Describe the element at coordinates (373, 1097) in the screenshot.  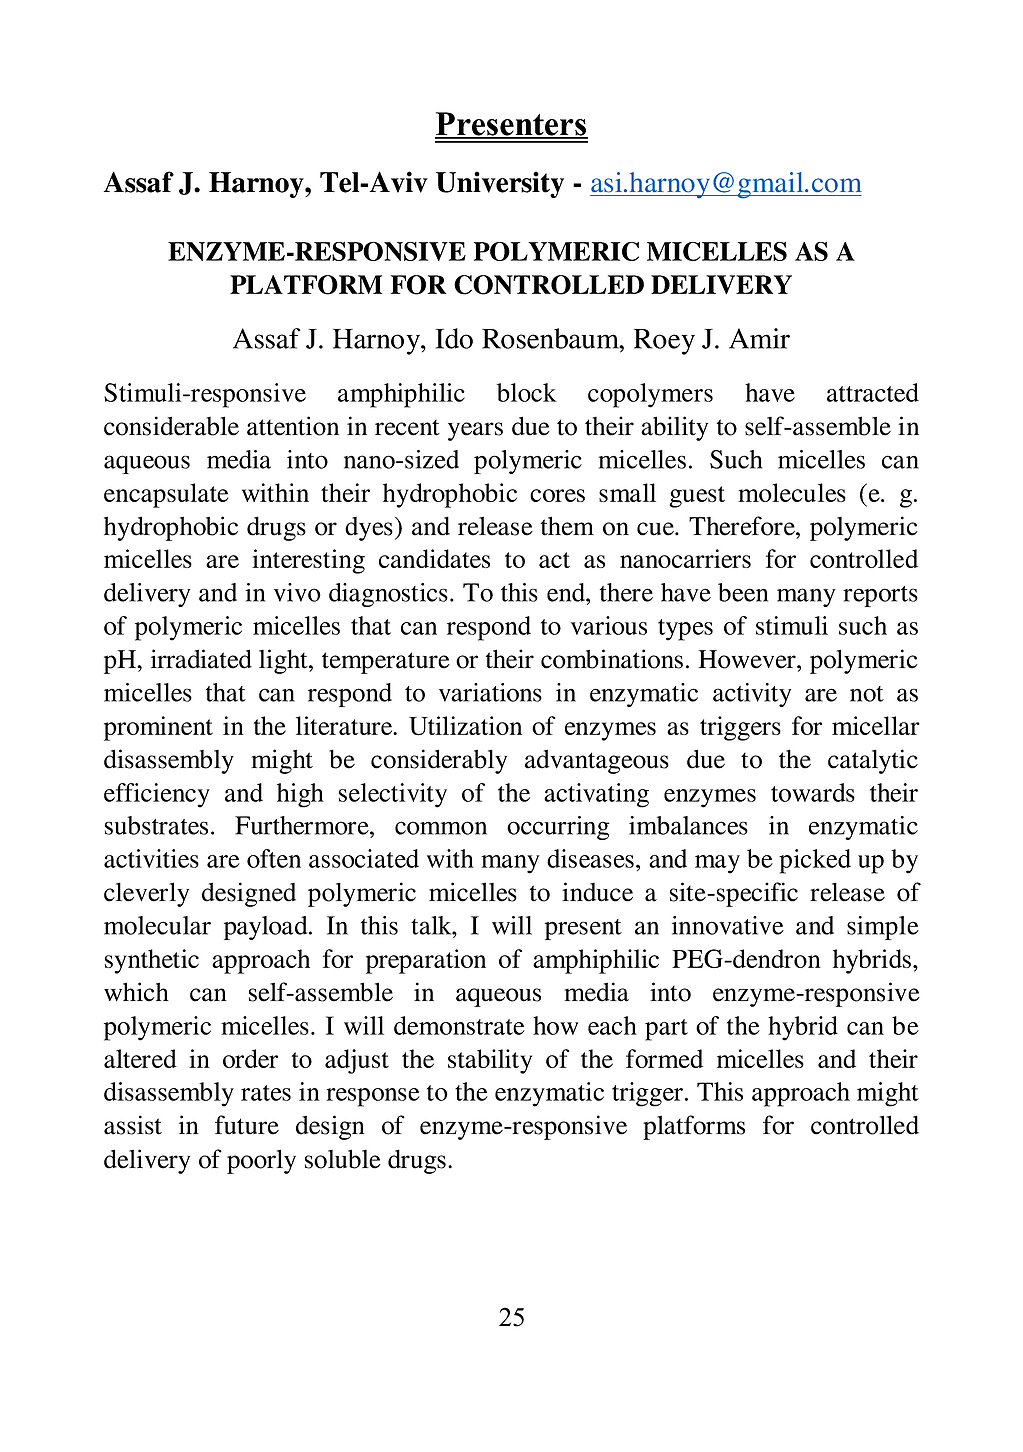
I see `response` at that location.
